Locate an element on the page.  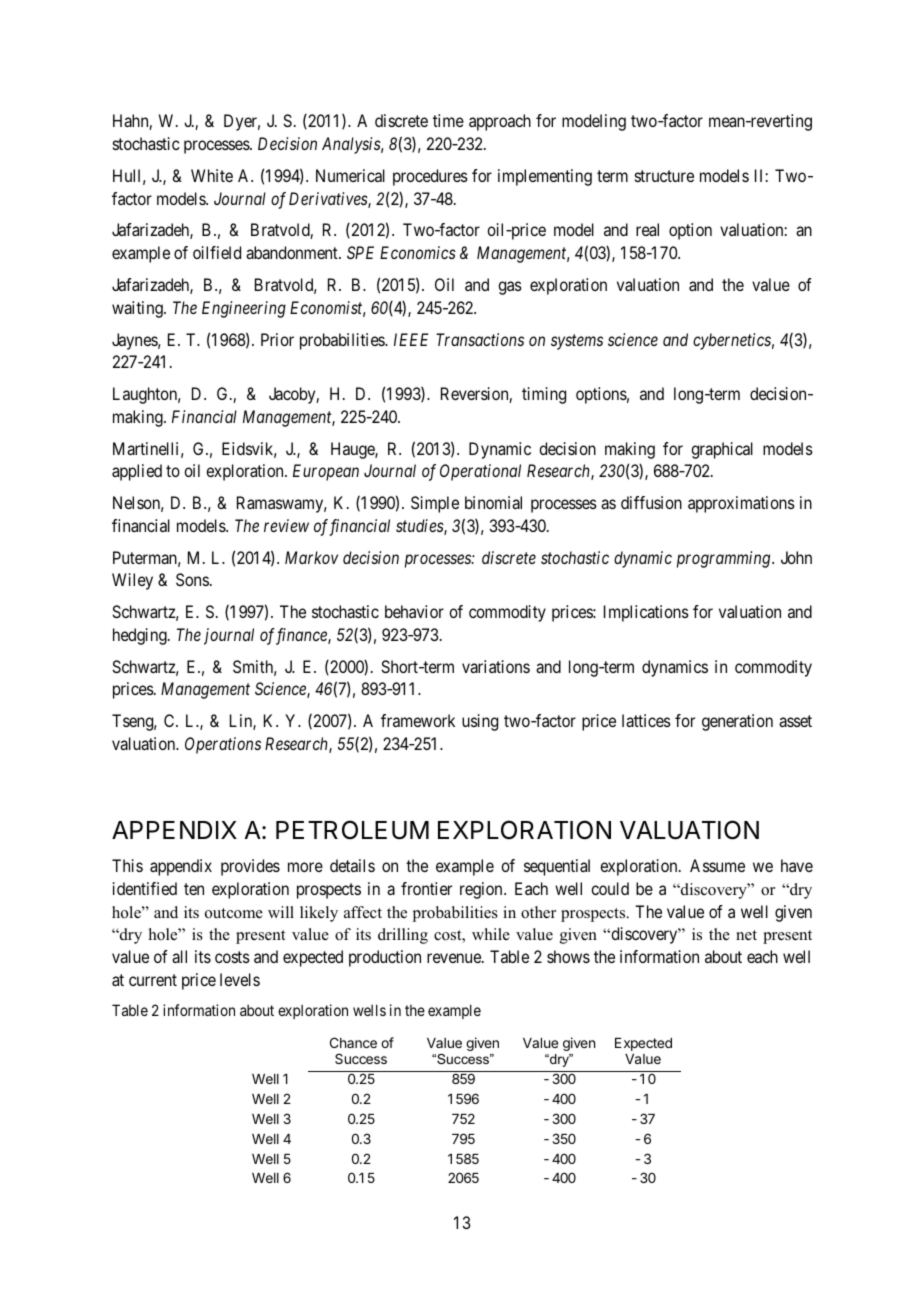
time is located at coordinates (448, 120).
